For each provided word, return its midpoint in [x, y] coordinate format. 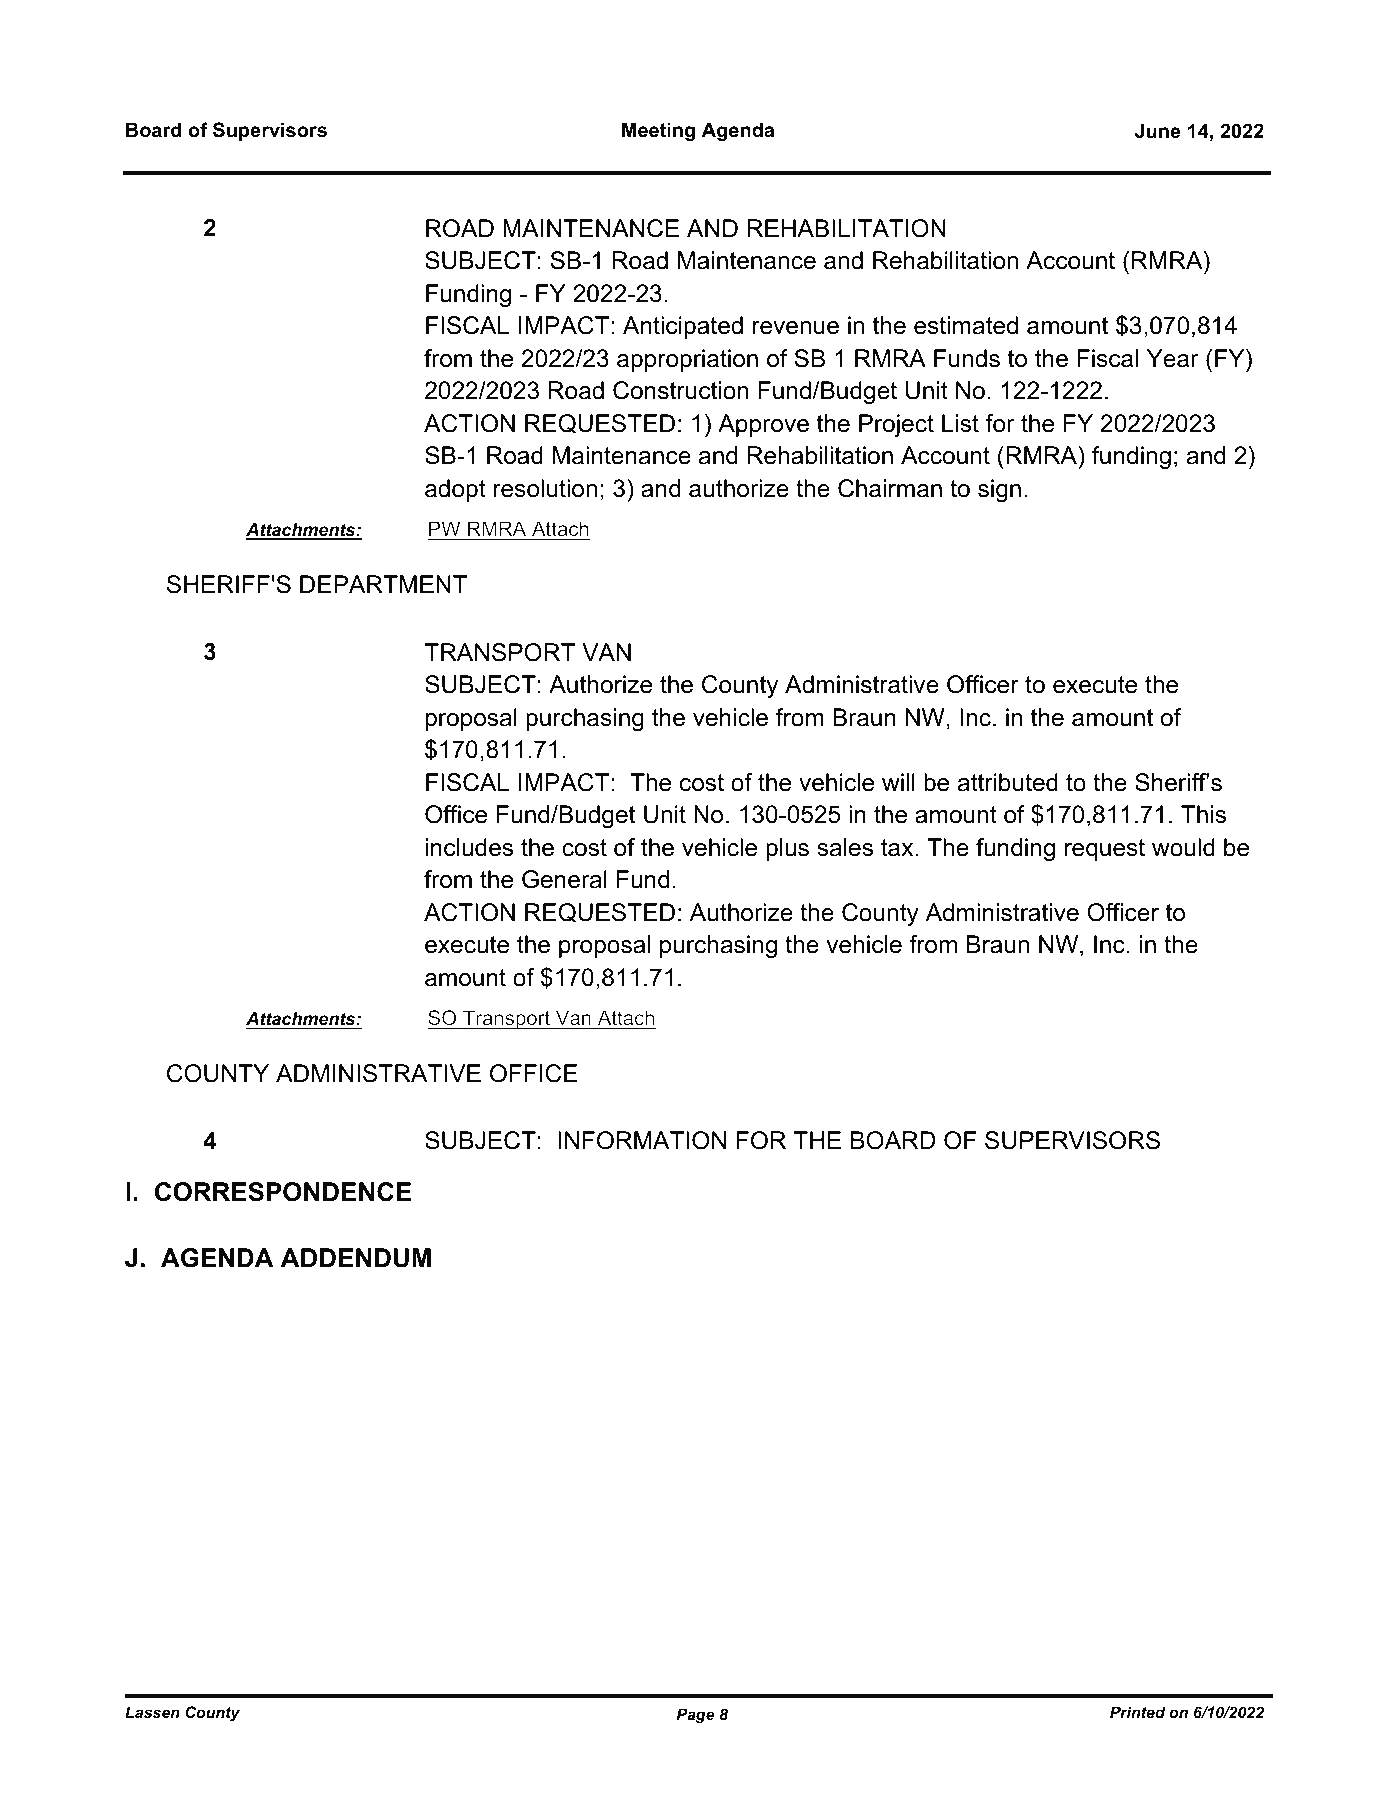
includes [469, 847]
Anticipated [683, 327]
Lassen [152, 1712]
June [1158, 131]
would [1183, 847]
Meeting [658, 131]
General [564, 879]
